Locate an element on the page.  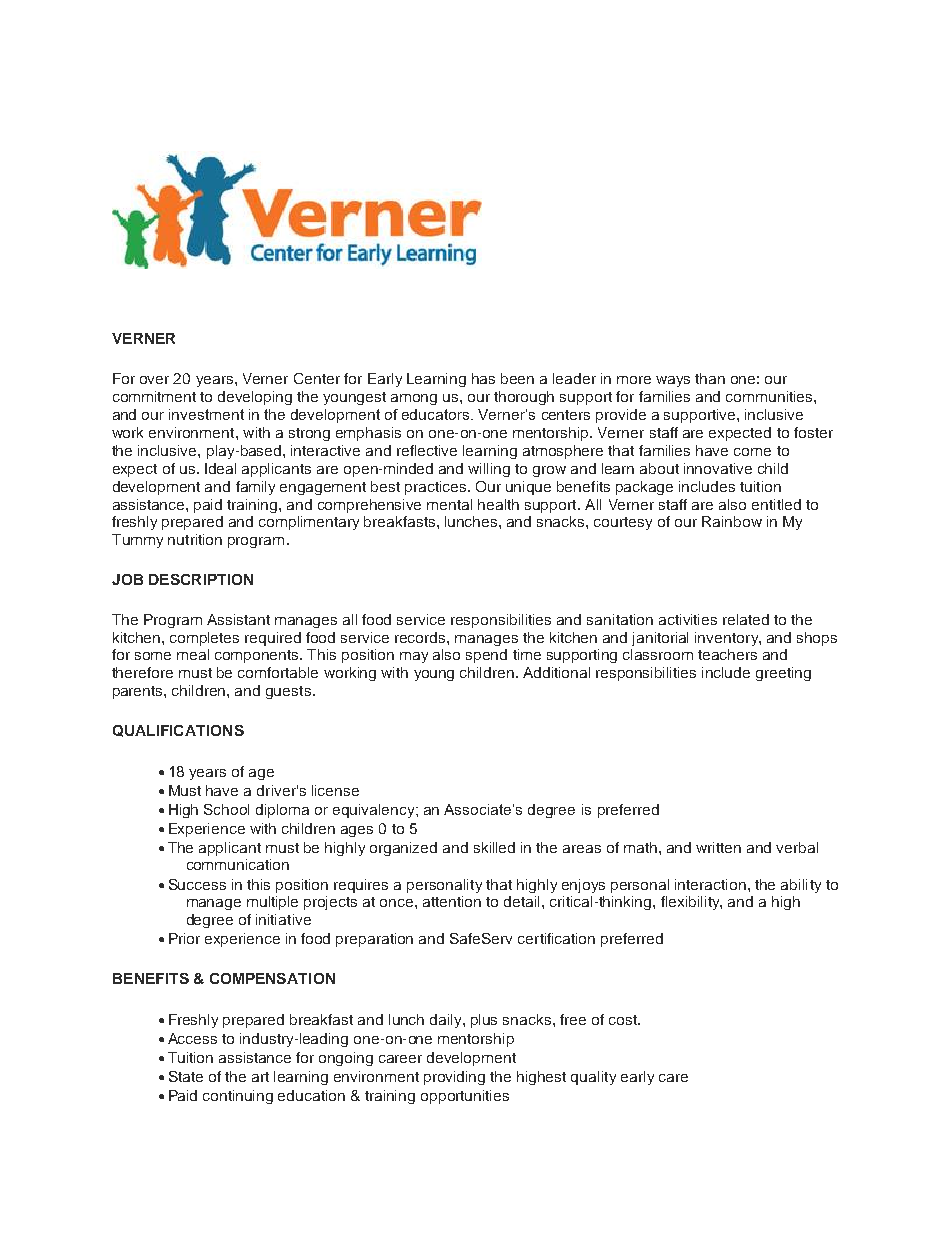
educators is located at coordinates (435, 414).
